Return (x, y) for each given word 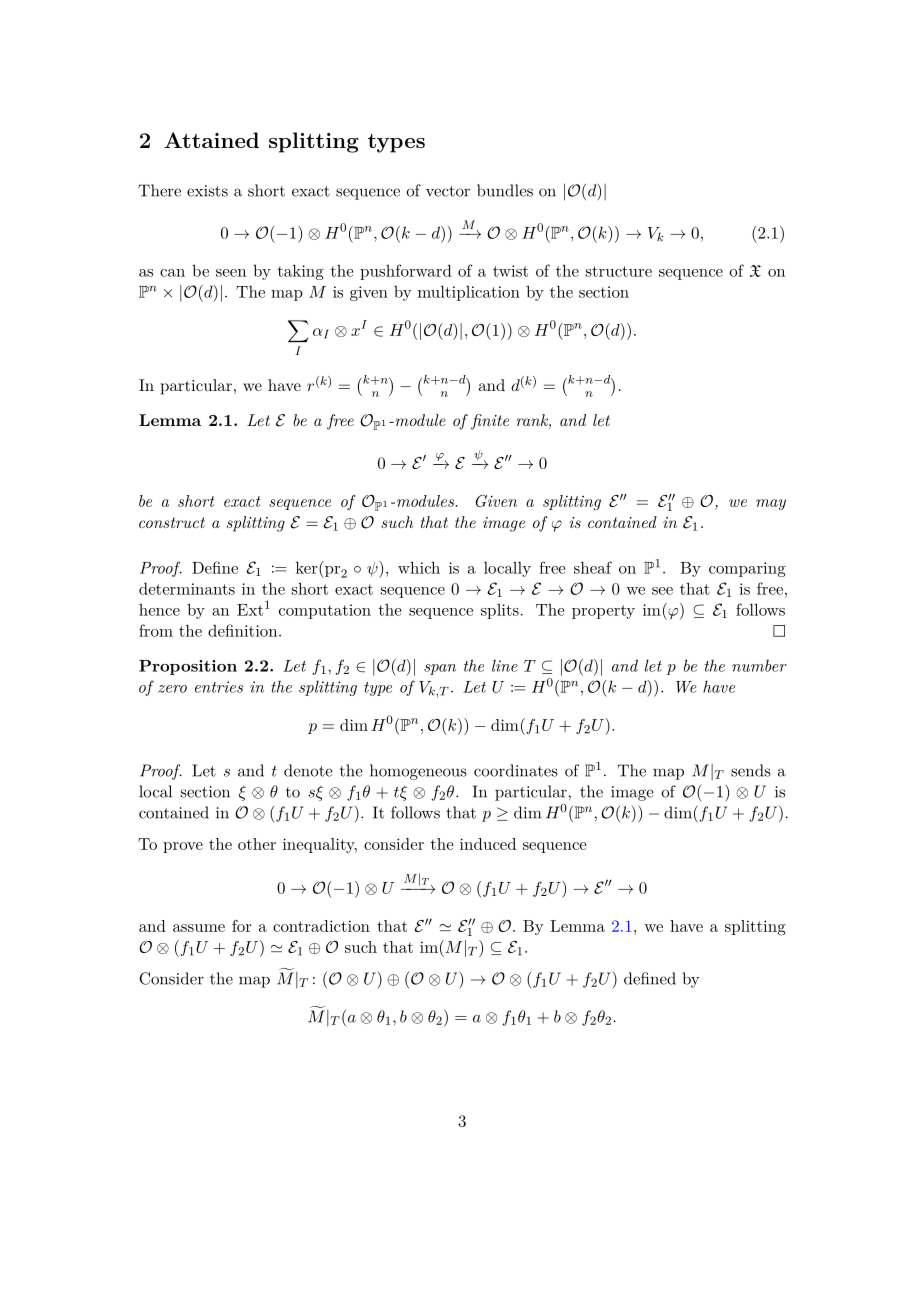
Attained (211, 140)
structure (619, 271)
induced (488, 844)
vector (448, 191)
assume (199, 928)
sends (751, 770)
